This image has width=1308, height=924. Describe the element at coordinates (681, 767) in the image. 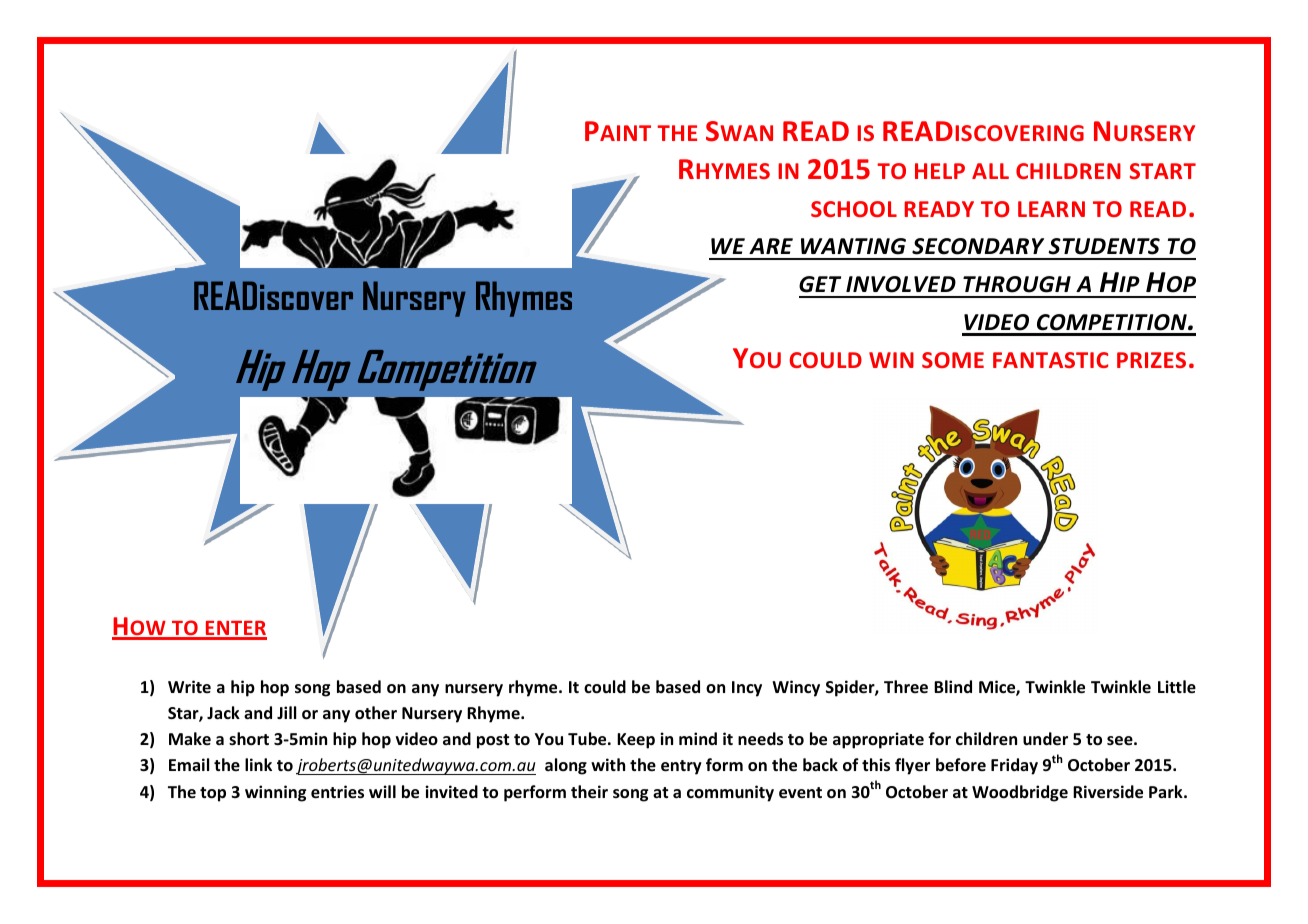

I see `entry` at that location.
